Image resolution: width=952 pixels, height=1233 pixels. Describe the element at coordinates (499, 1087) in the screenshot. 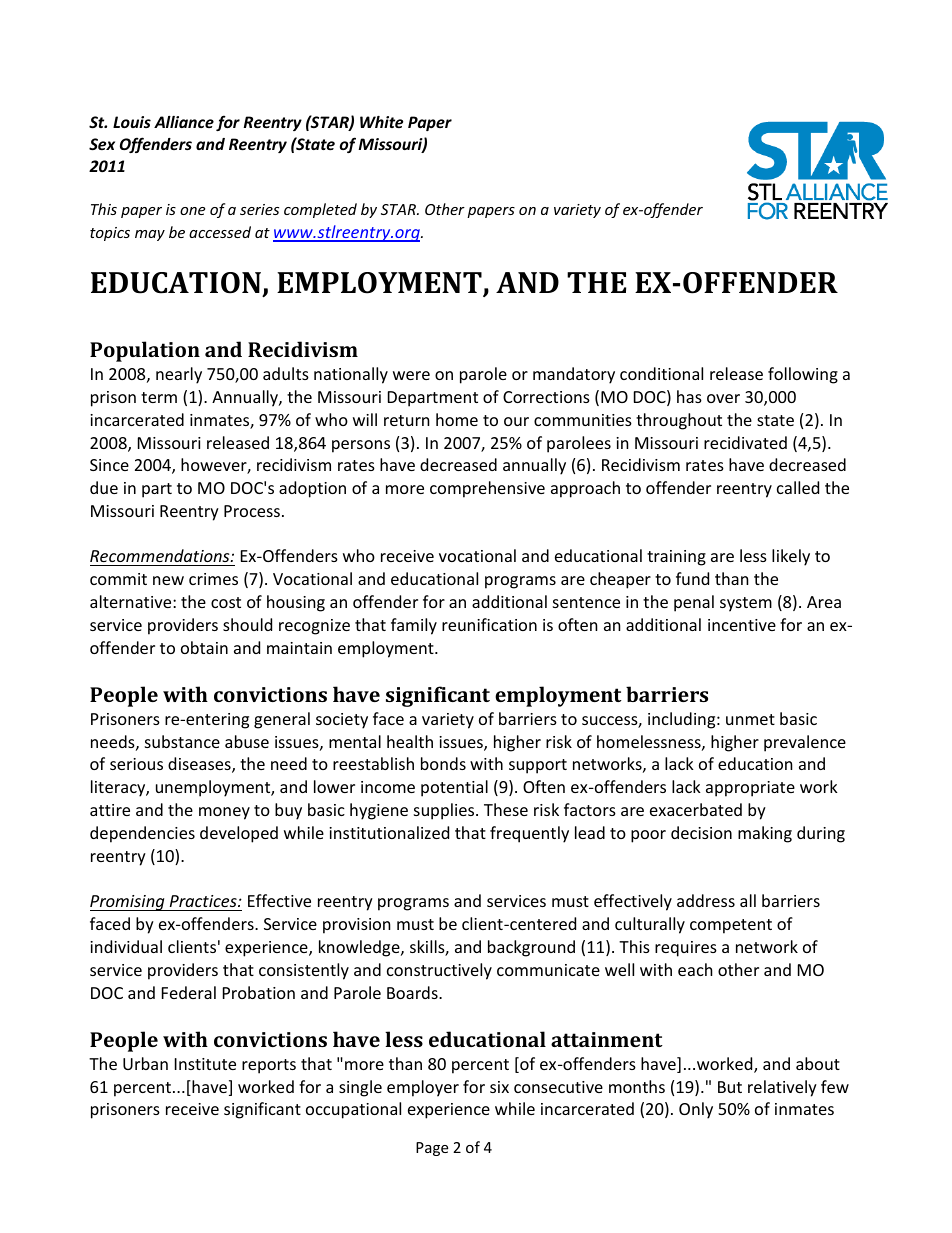

I see `six` at that location.
